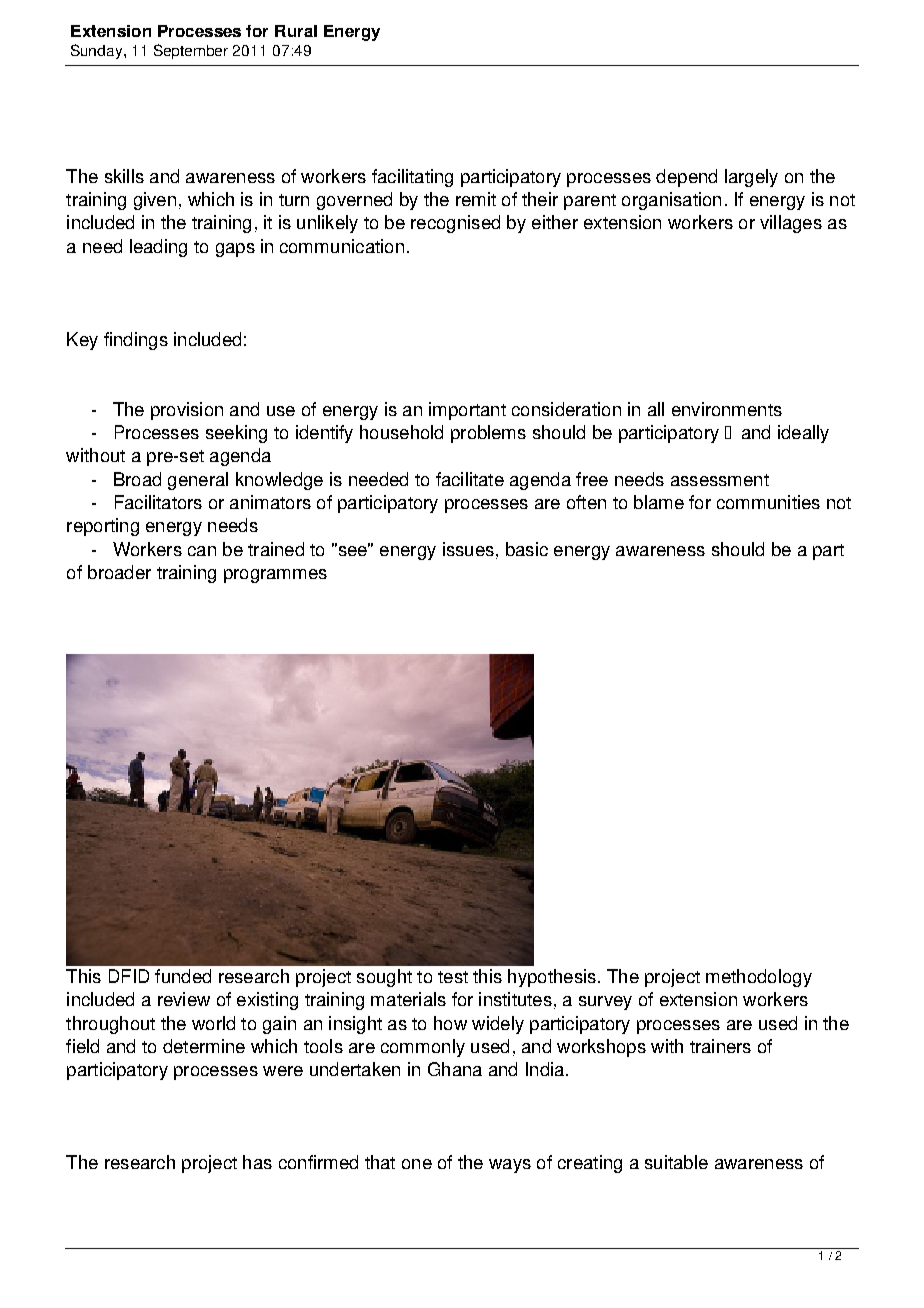 The width and height of the screenshot is (924, 1308). Describe the element at coordinates (791, 224) in the screenshot. I see `villages` at that location.
